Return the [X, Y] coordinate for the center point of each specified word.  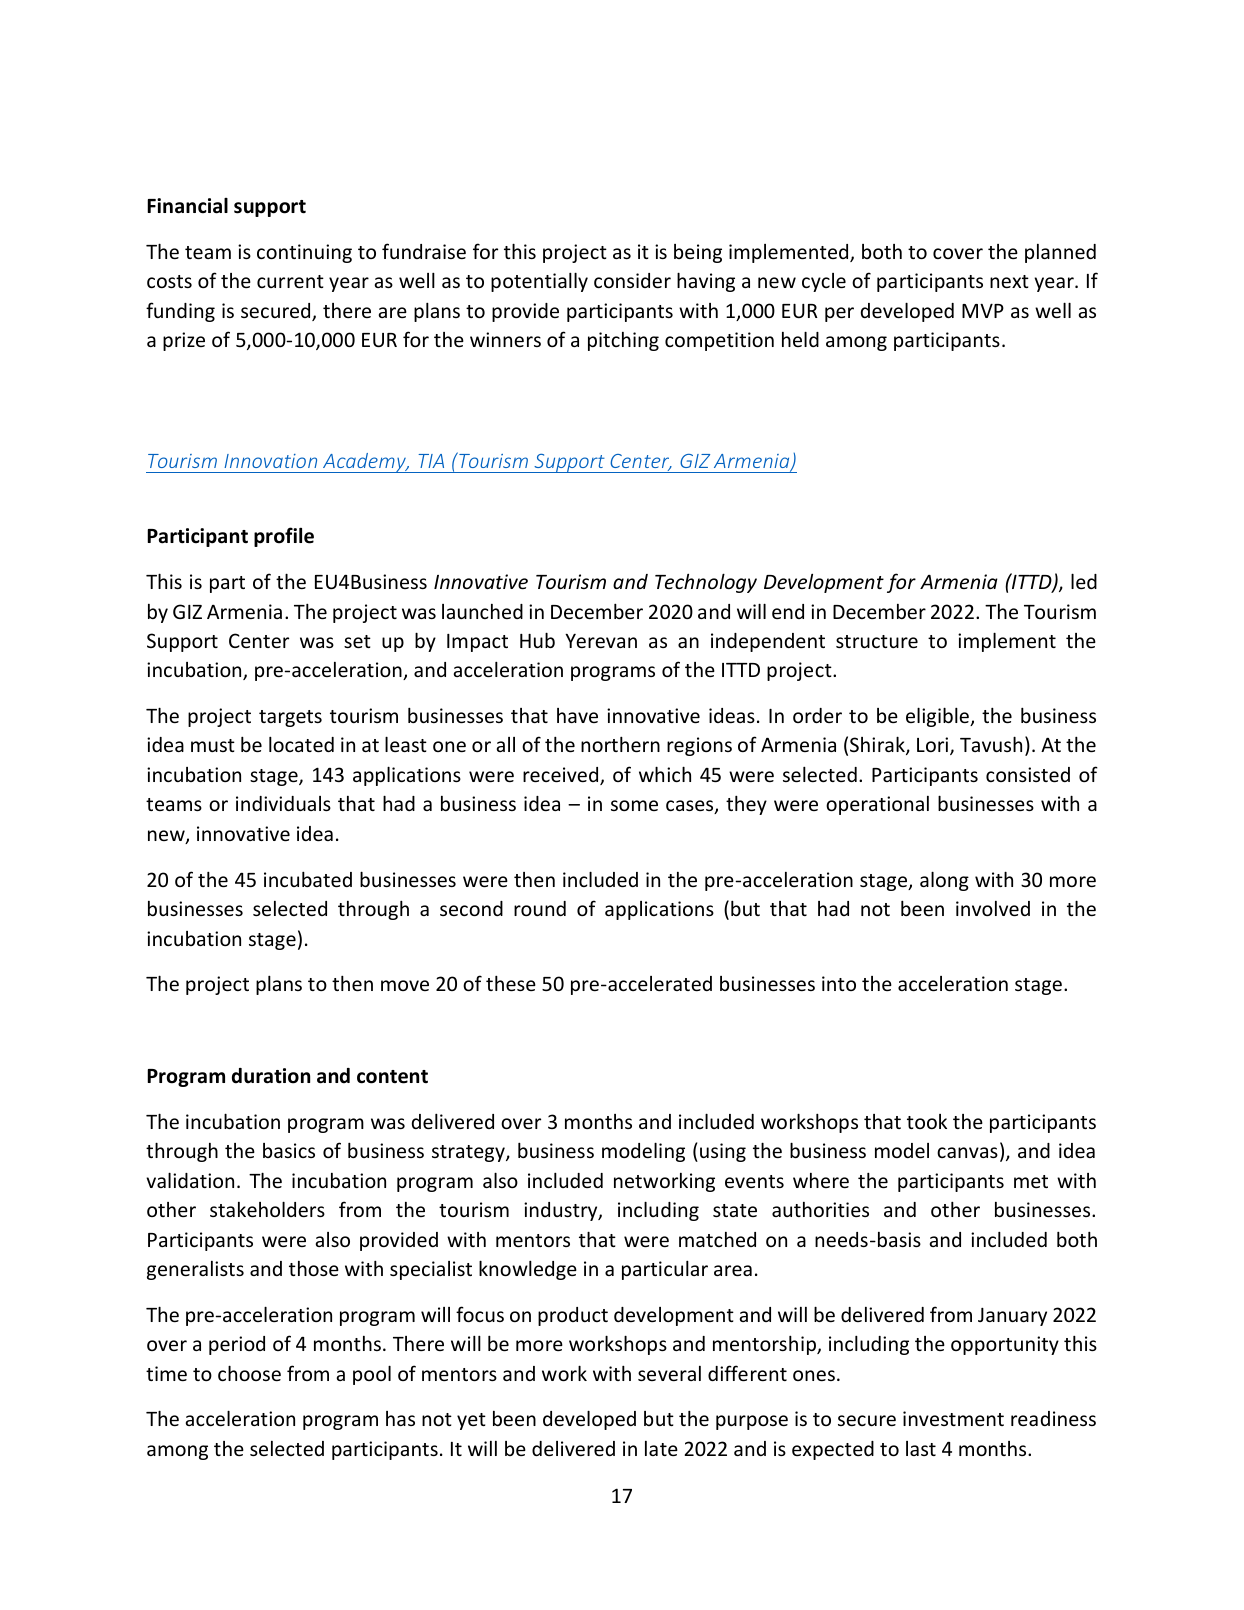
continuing [304, 253]
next [1009, 281]
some [634, 805]
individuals [283, 803]
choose [249, 1373]
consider [632, 280]
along [944, 881]
